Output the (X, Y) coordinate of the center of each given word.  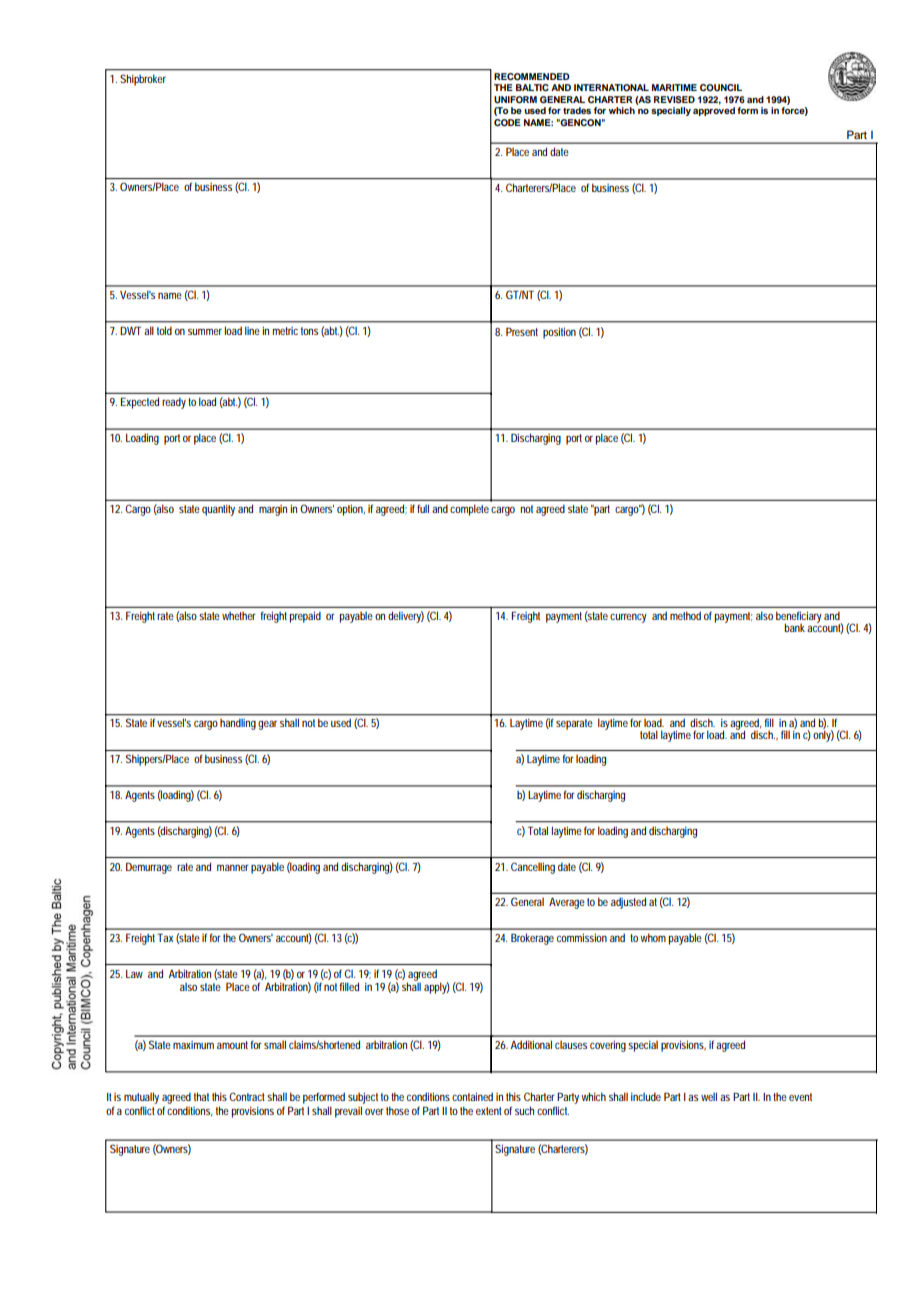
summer (205, 332)
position (559, 333)
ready (174, 403)
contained (472, 1096)
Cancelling (533, 868)
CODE (507, 122)
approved (714, 111)
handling (238, 724)
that (201, 1096)
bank (795, 627)
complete (469, 510)
